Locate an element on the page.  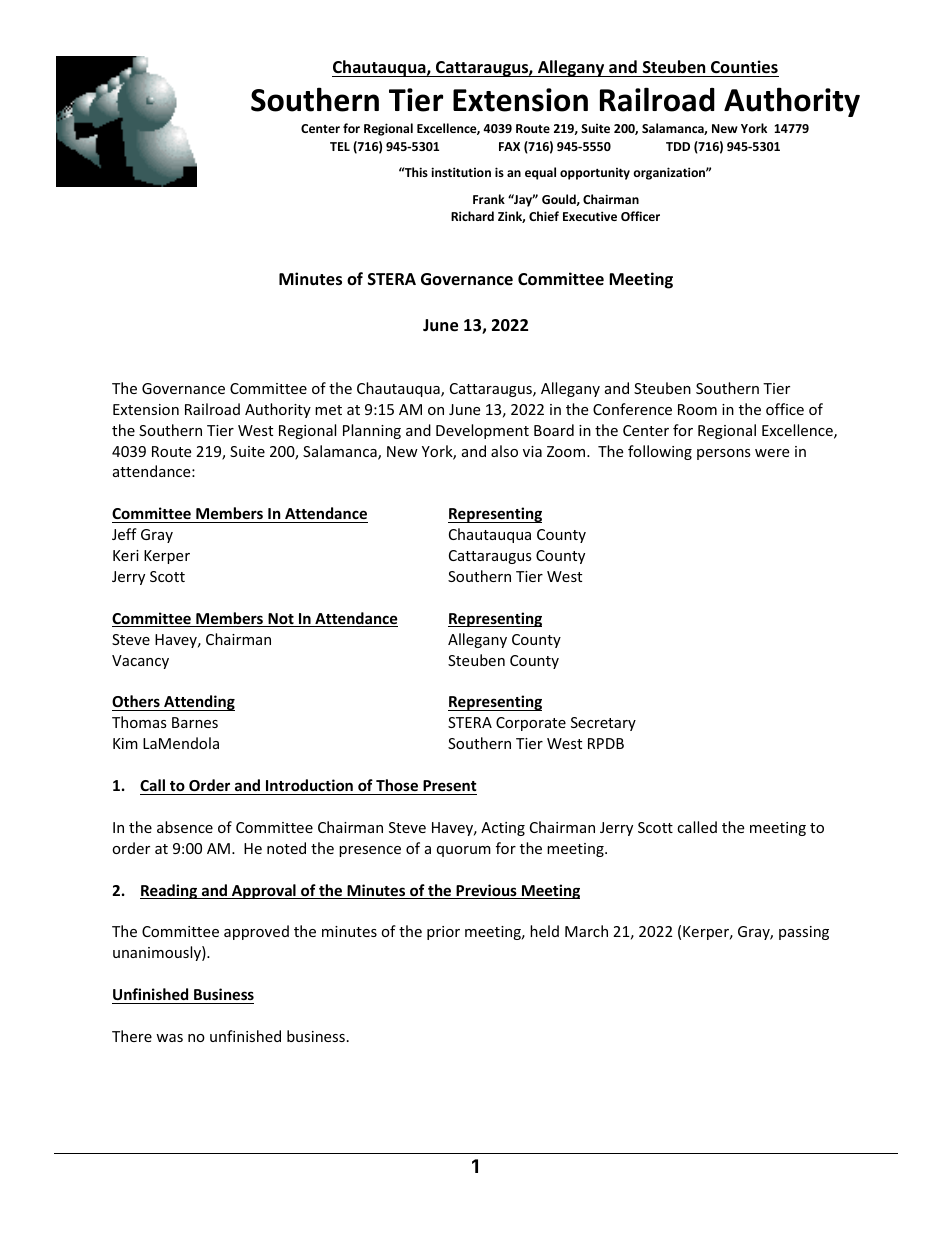
was is located at coordinates (169, 1038).
